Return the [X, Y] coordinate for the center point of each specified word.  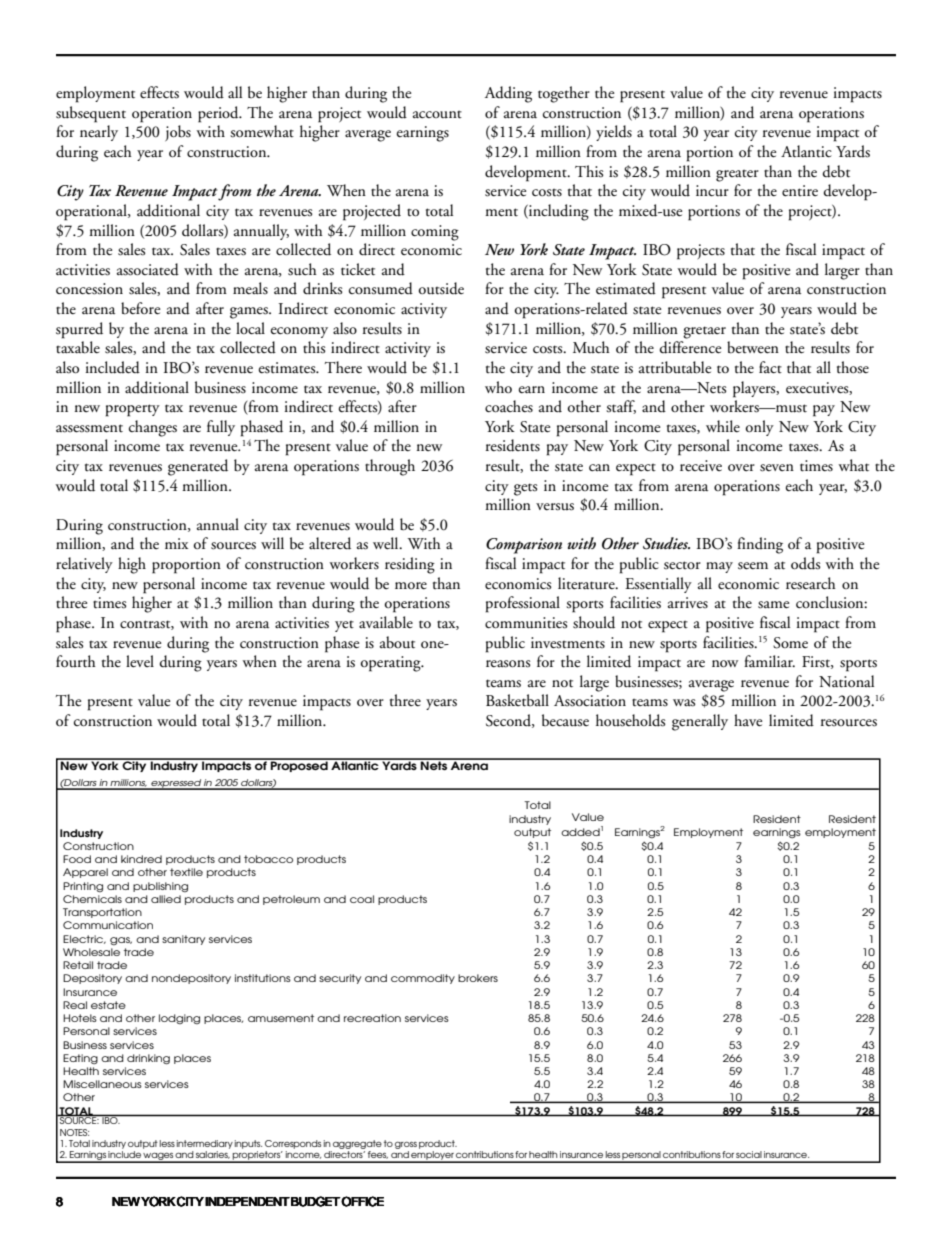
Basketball [517, 700]
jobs [178, 133]
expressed [176, 784]
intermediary [205, 1144]
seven [777, 468]
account [437, 115]
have [748, 720]
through [390, 467]
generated [198, 467]
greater [737, 176]
